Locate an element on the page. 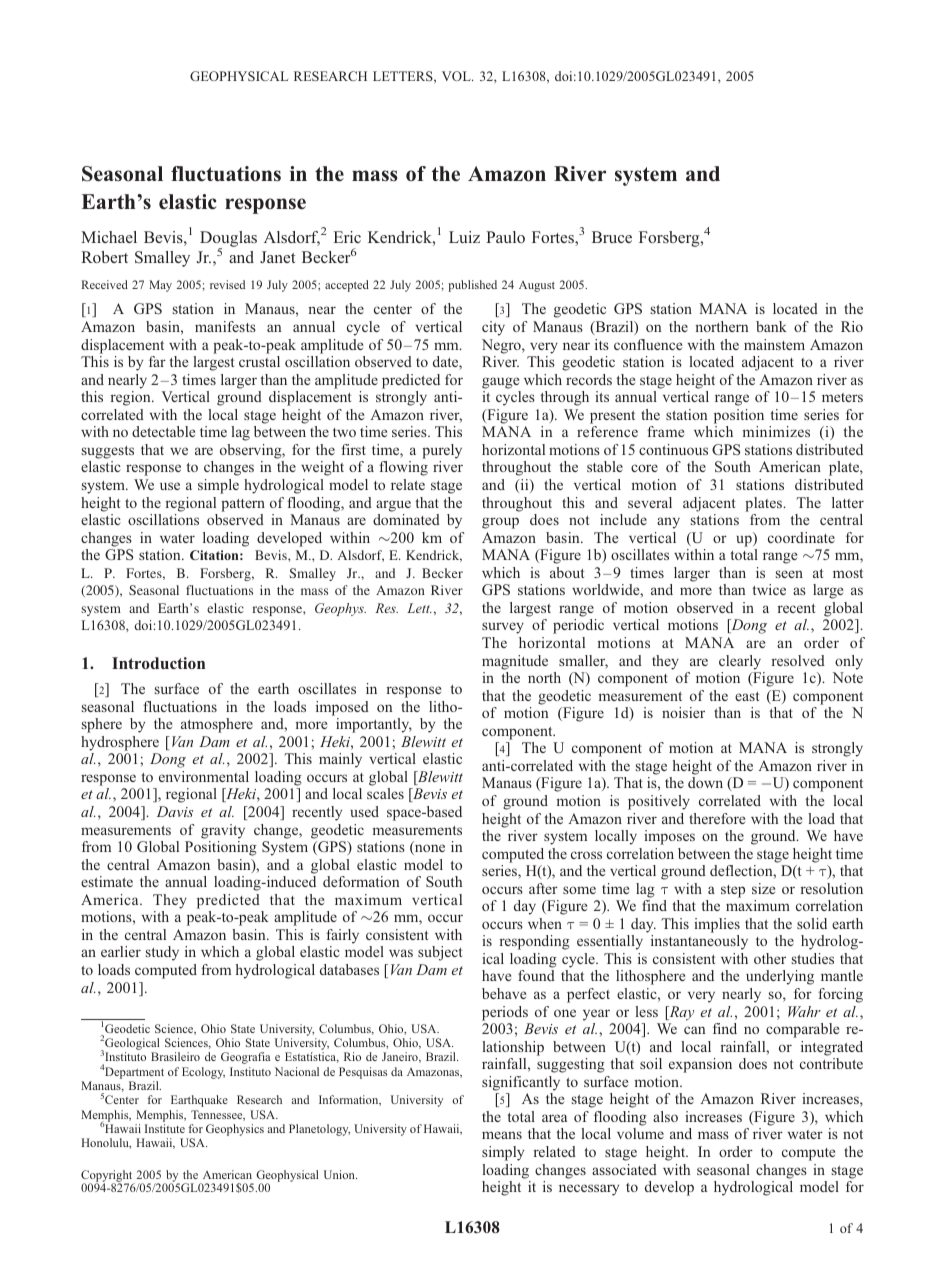 The height and width of the document is (1288, 945). seen is located at coordinates (789, 574).
